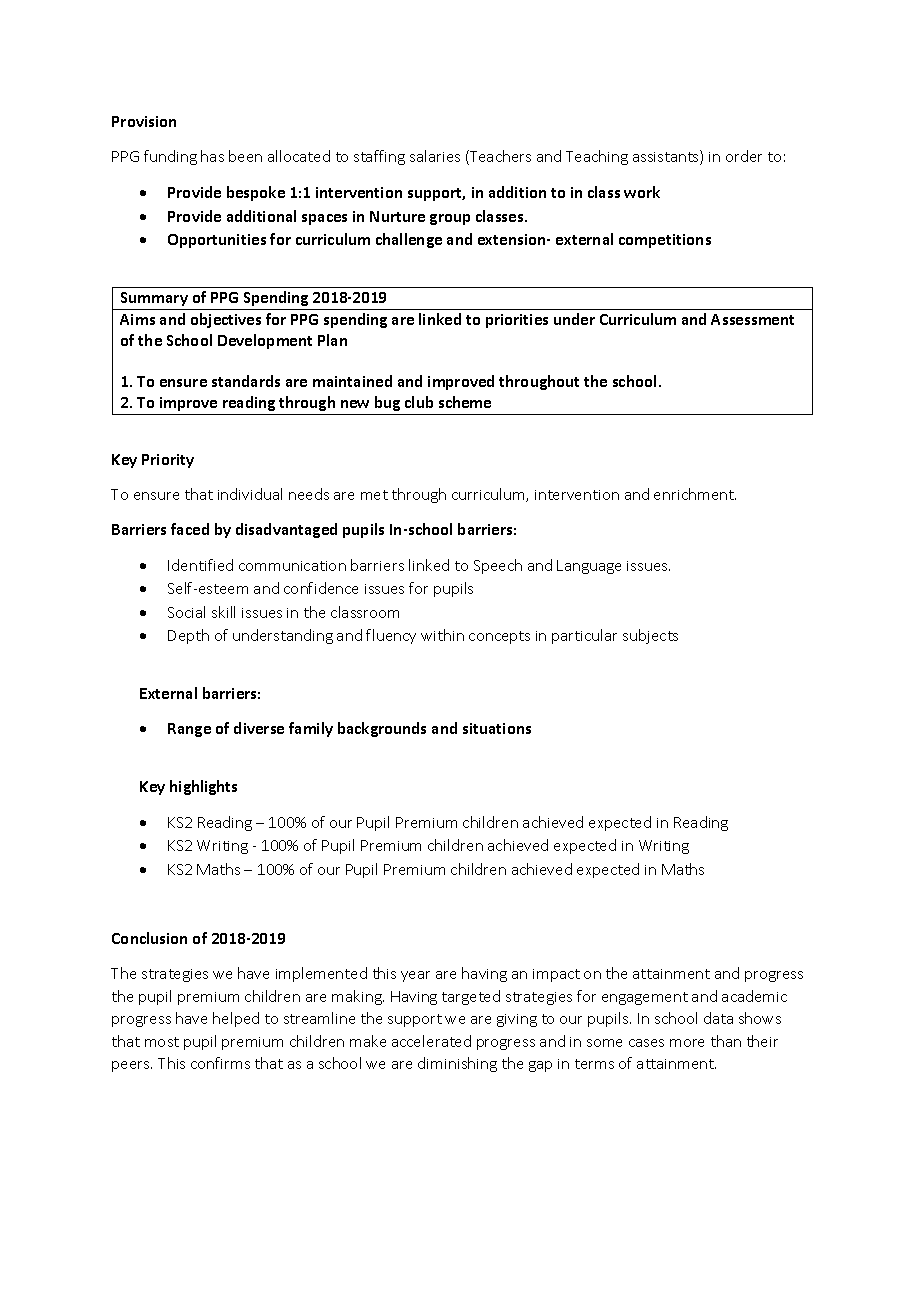 The image size is (924, 1308). I want to click on Assessment, so click(752, 319).
